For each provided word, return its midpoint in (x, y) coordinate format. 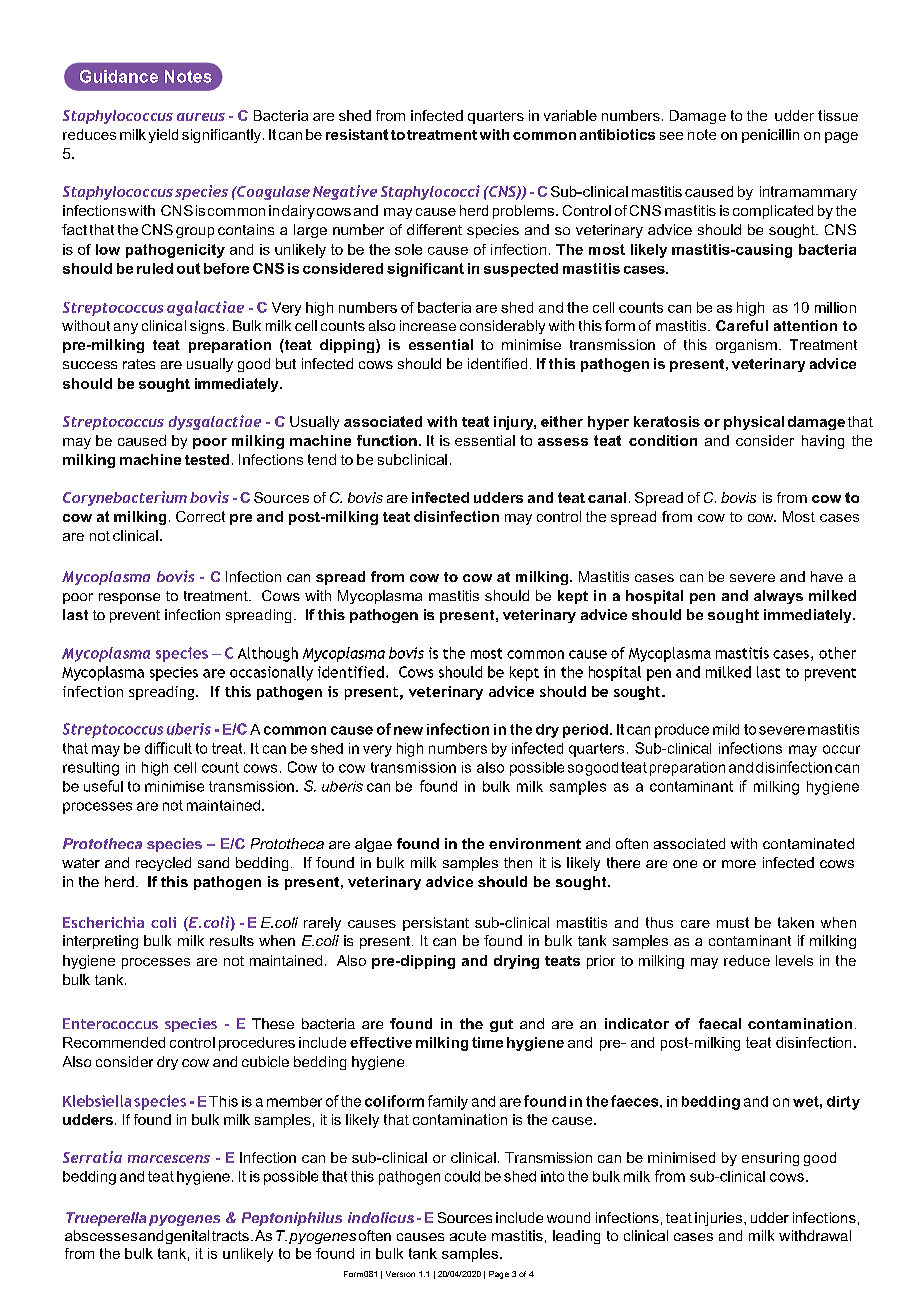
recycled (163, 864)
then (518, 862)
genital (187, 1237)
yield (163, 136)
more (739, 864)
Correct (200, 516)
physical (754, 423)
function (387, 440)
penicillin (770, 136)
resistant (357, 134)
